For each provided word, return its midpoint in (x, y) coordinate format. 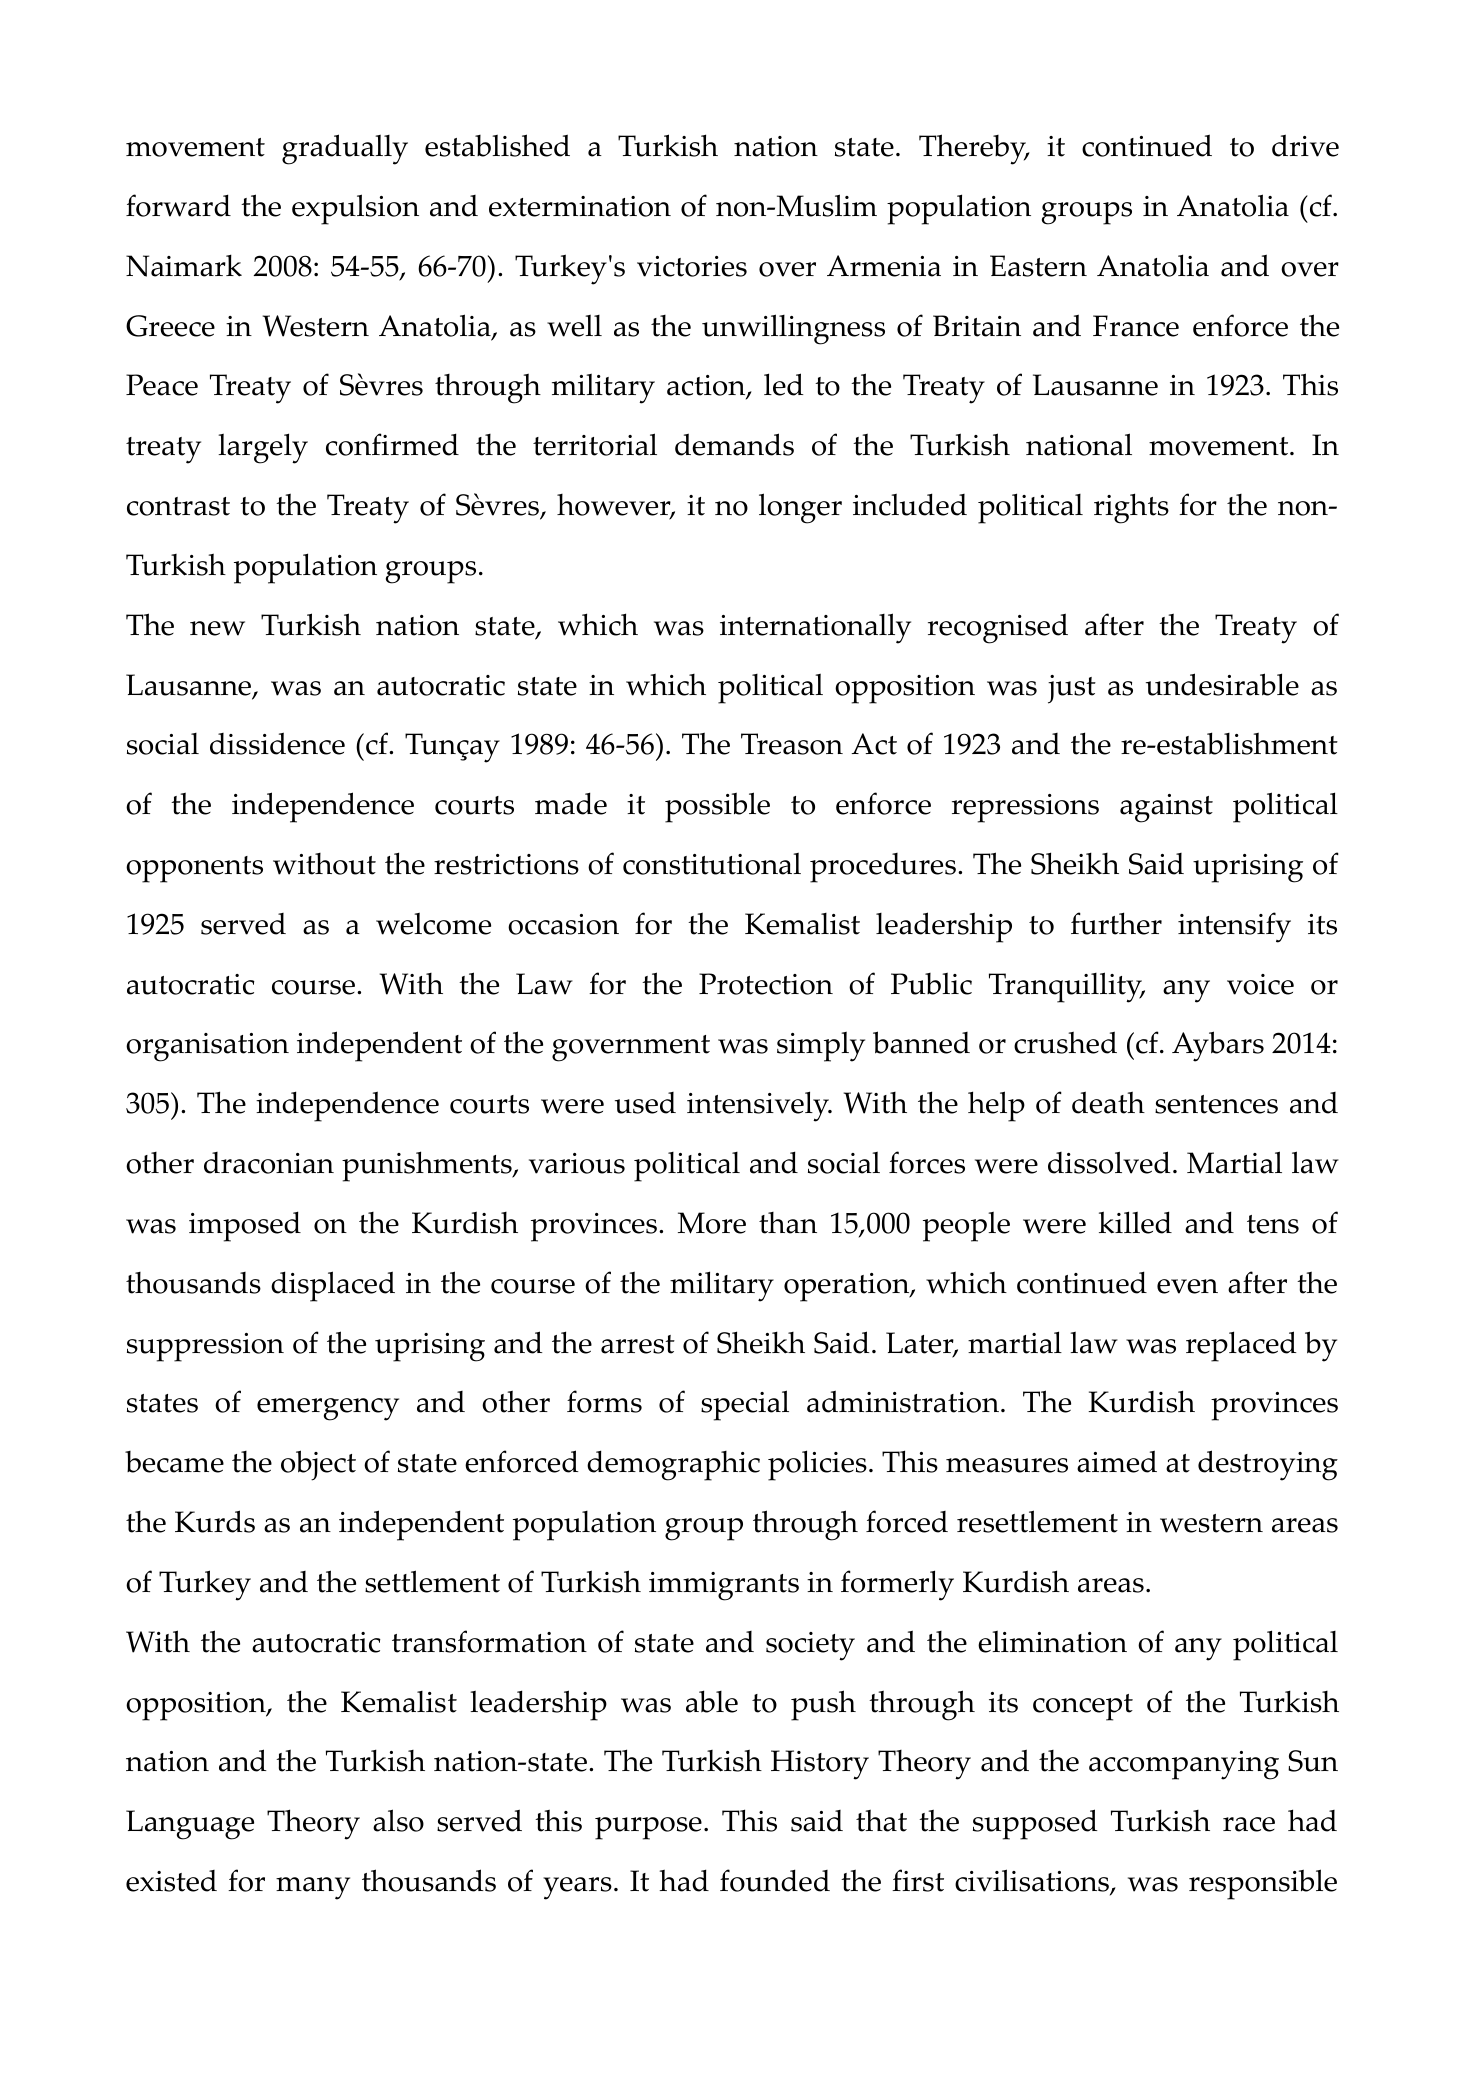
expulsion (355, 209)
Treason (792, 744)
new (217, 628)
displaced (333, 1286)
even (1187, 1286)
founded (775, 1880)
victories (692, 266)
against (1166, 808)
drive (1305, 145)
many (313, 1888)
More (712, 1223)
